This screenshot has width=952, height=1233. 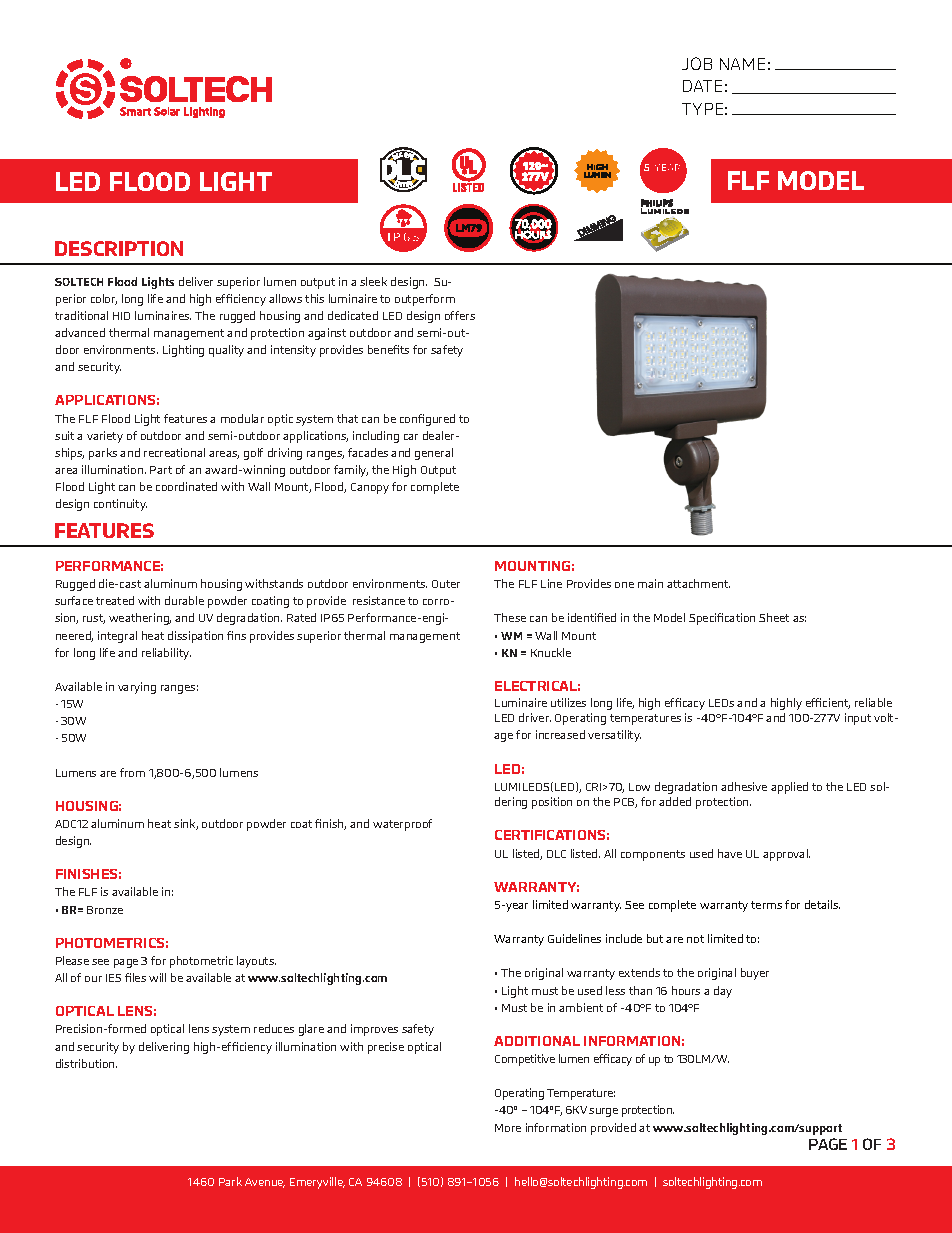 I want to click on waterproof, so click(x=402, y=825).
